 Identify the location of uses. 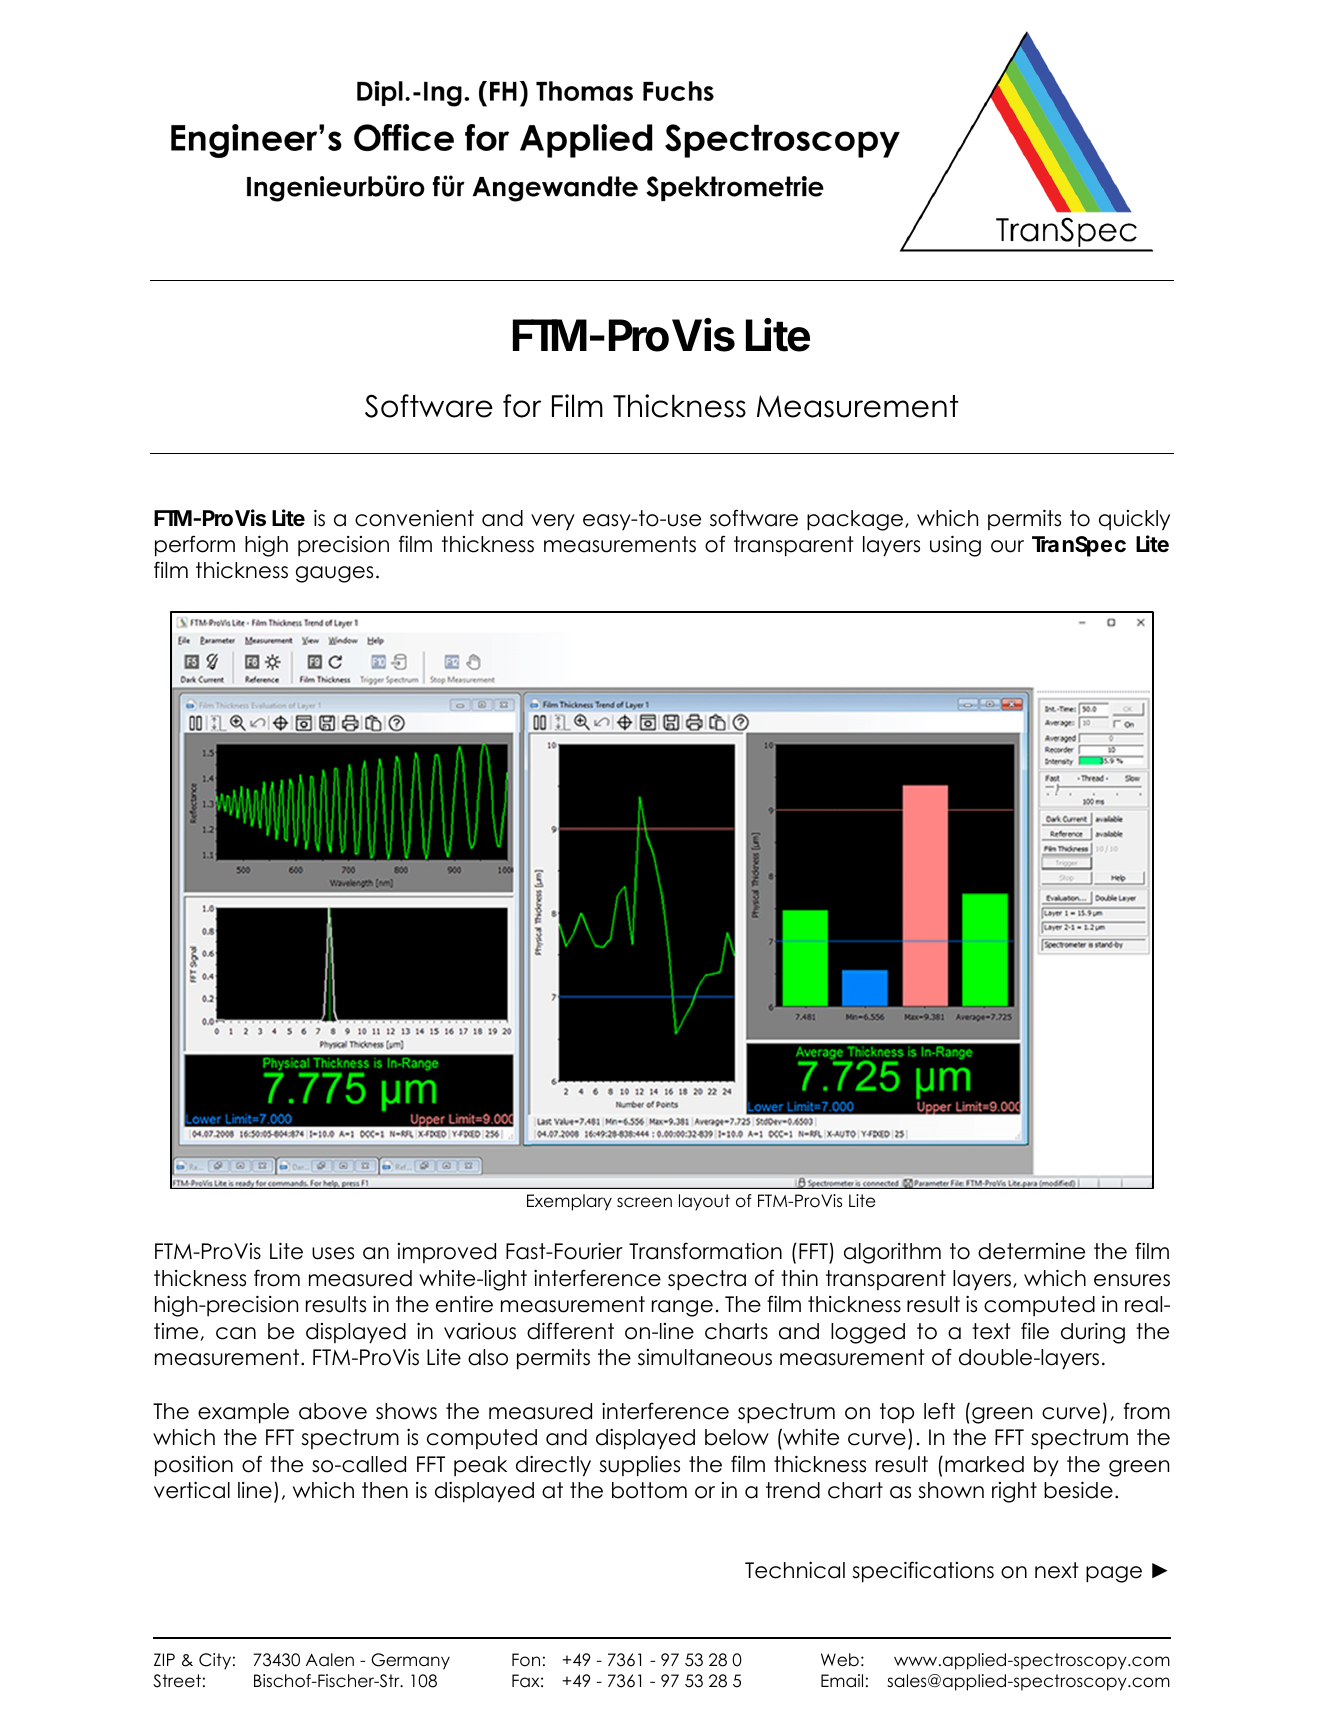
(333, 1253).
